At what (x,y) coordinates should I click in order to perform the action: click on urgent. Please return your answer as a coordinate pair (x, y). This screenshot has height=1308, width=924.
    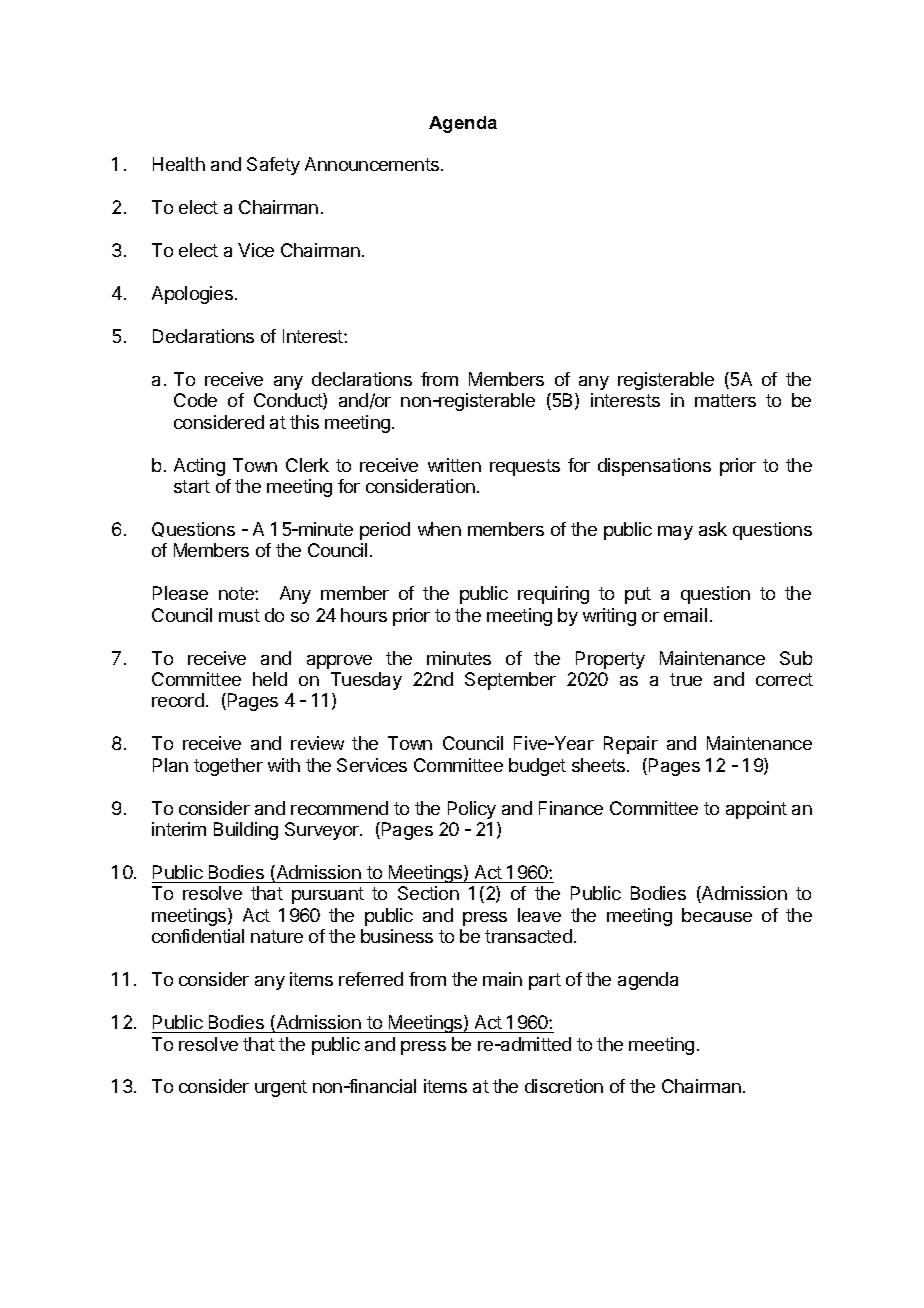
    Looking at the image, I should click on (281, 1088).
